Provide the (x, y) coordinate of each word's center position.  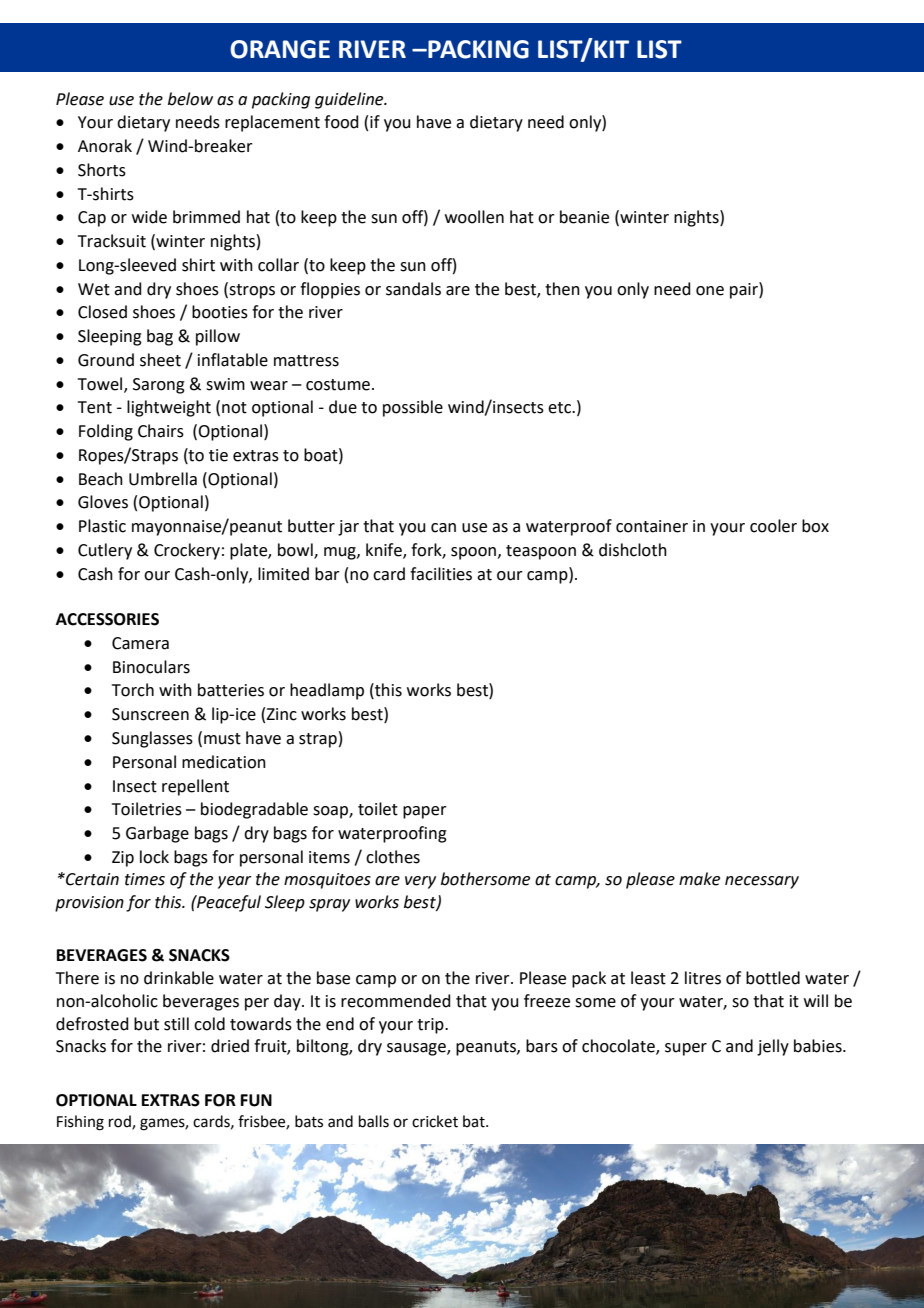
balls (374, 1121)
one (710, 291)
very (420, 882)
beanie (584, 217)
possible (413, 408)
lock (154, 857)
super (686, 1049)
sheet (160, 360)
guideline (350, 100)
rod (121, 1122)
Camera (140, 643)
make (699, 879)
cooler (773, 526)
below (190, 99)
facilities (441, 574)
